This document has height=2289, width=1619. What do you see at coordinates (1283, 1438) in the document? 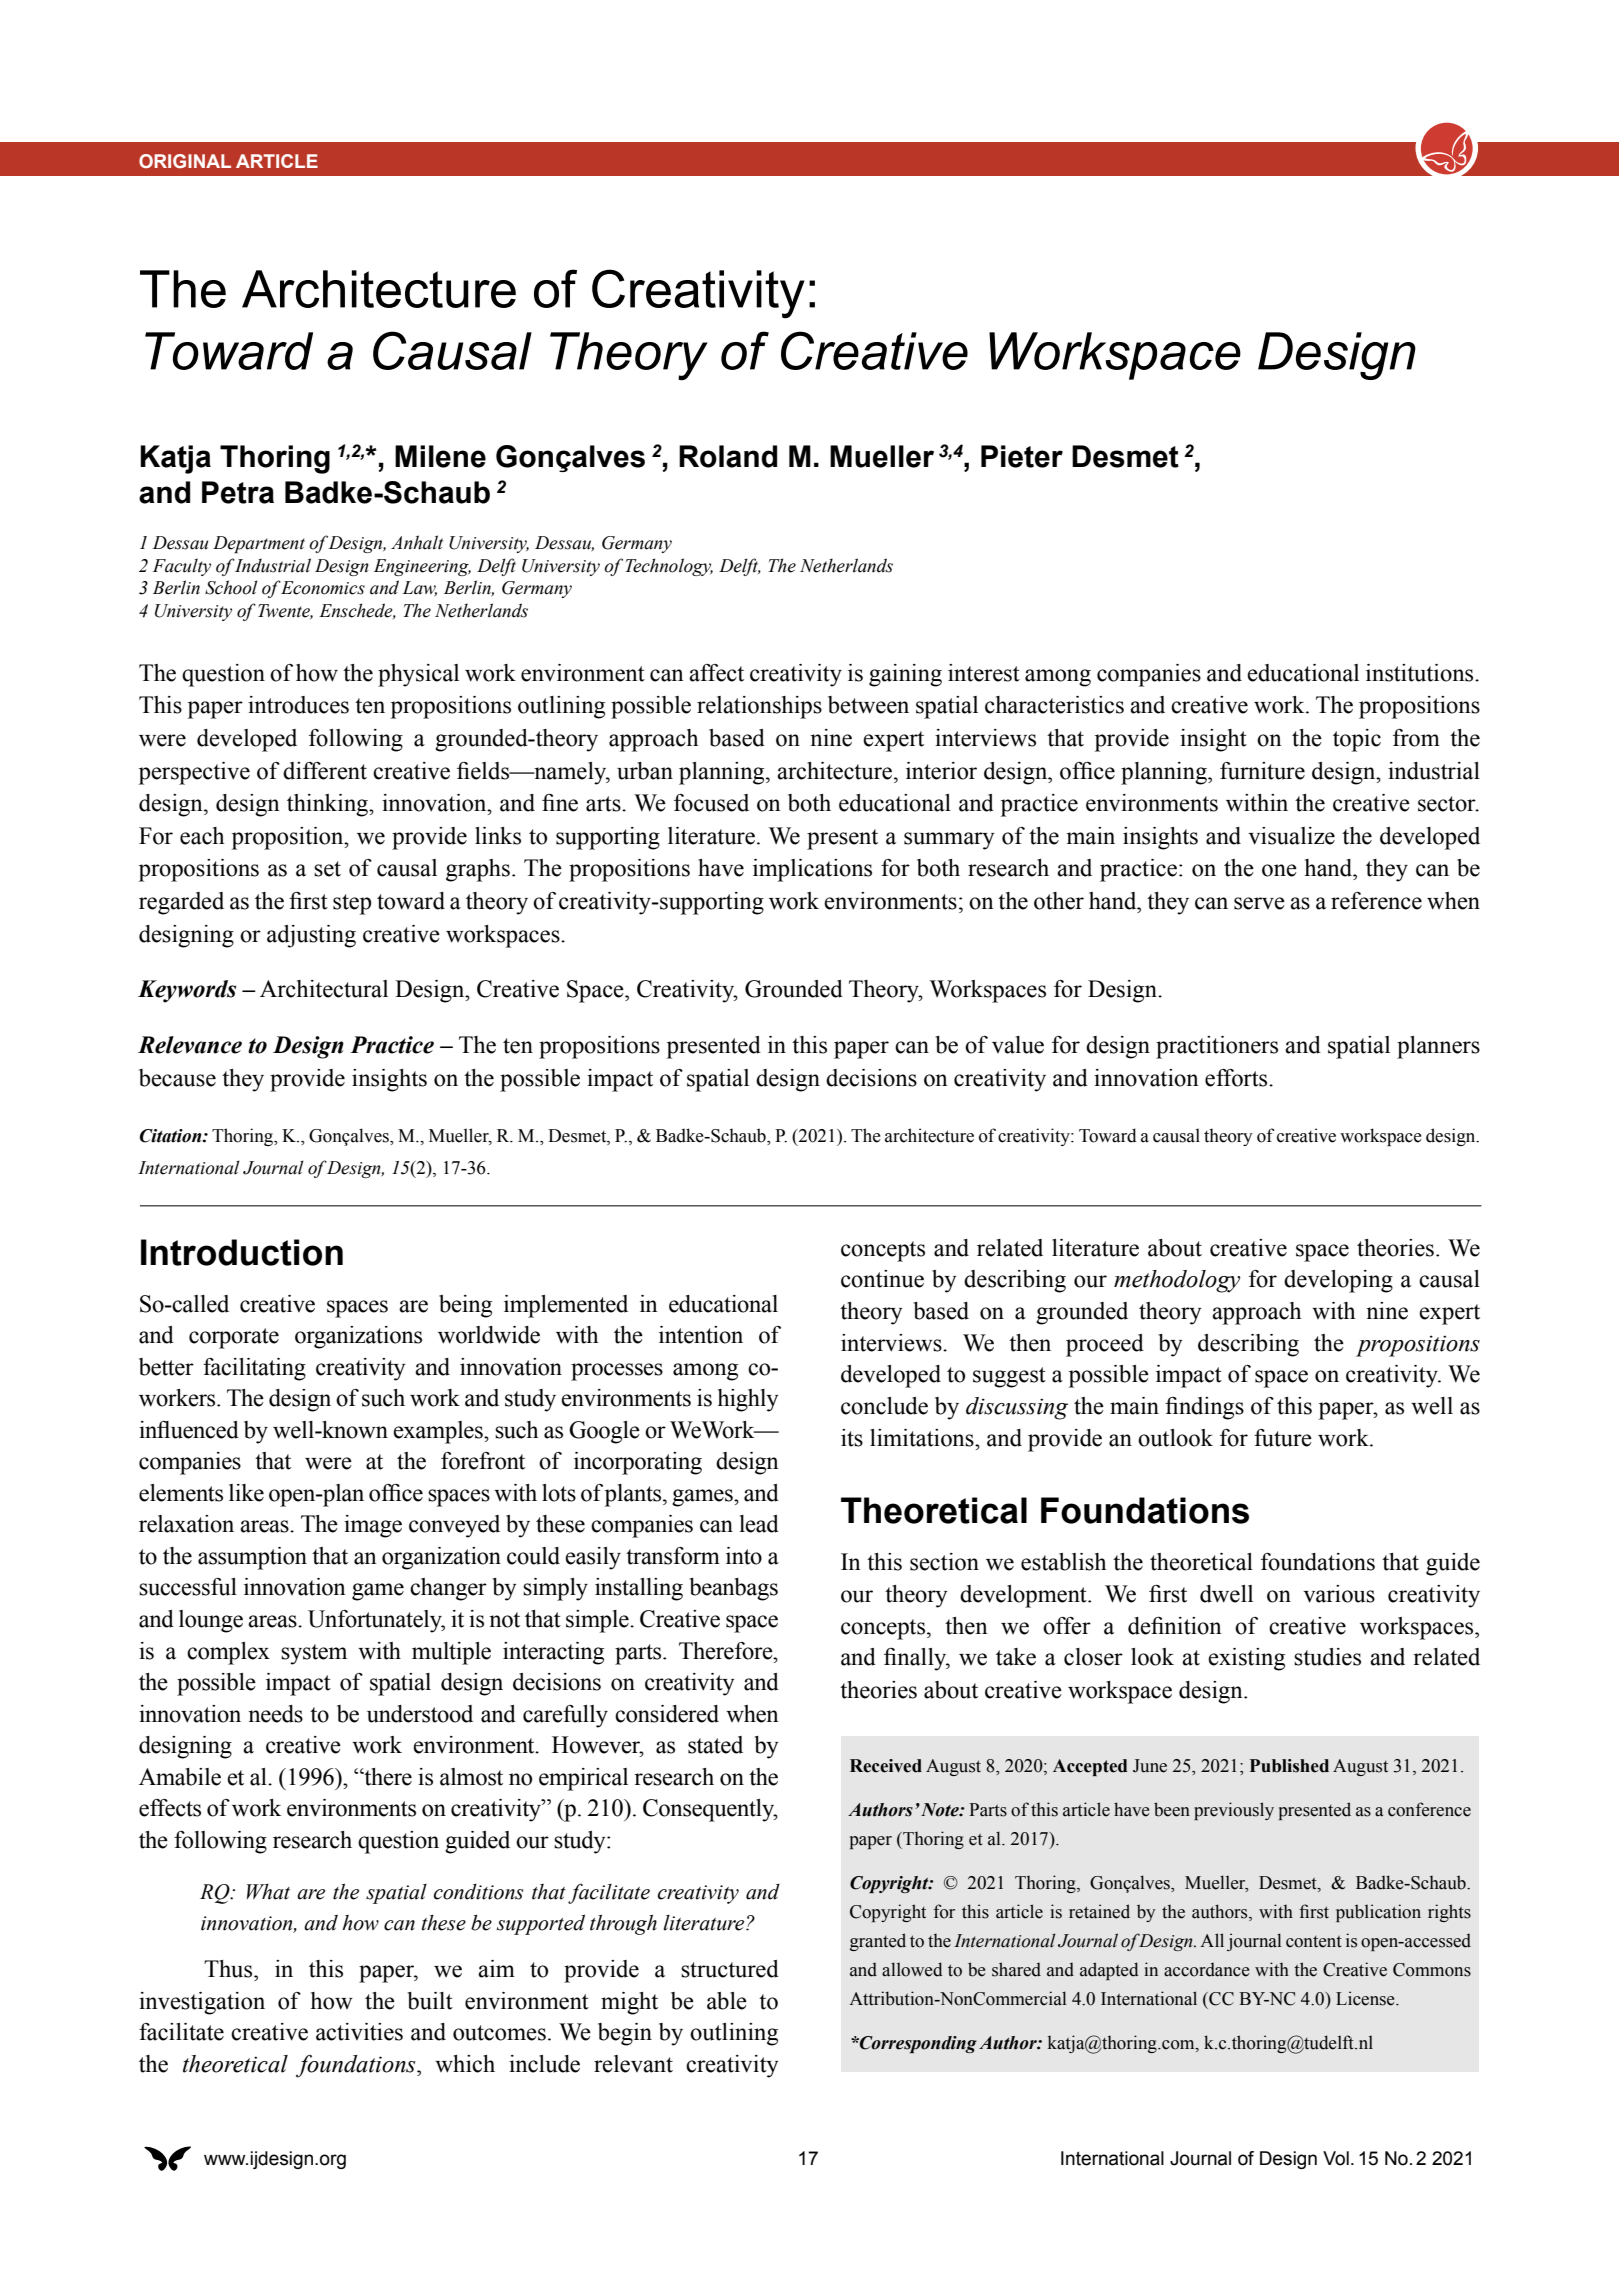
I see `future` at bounding box center [1283, 1438].
